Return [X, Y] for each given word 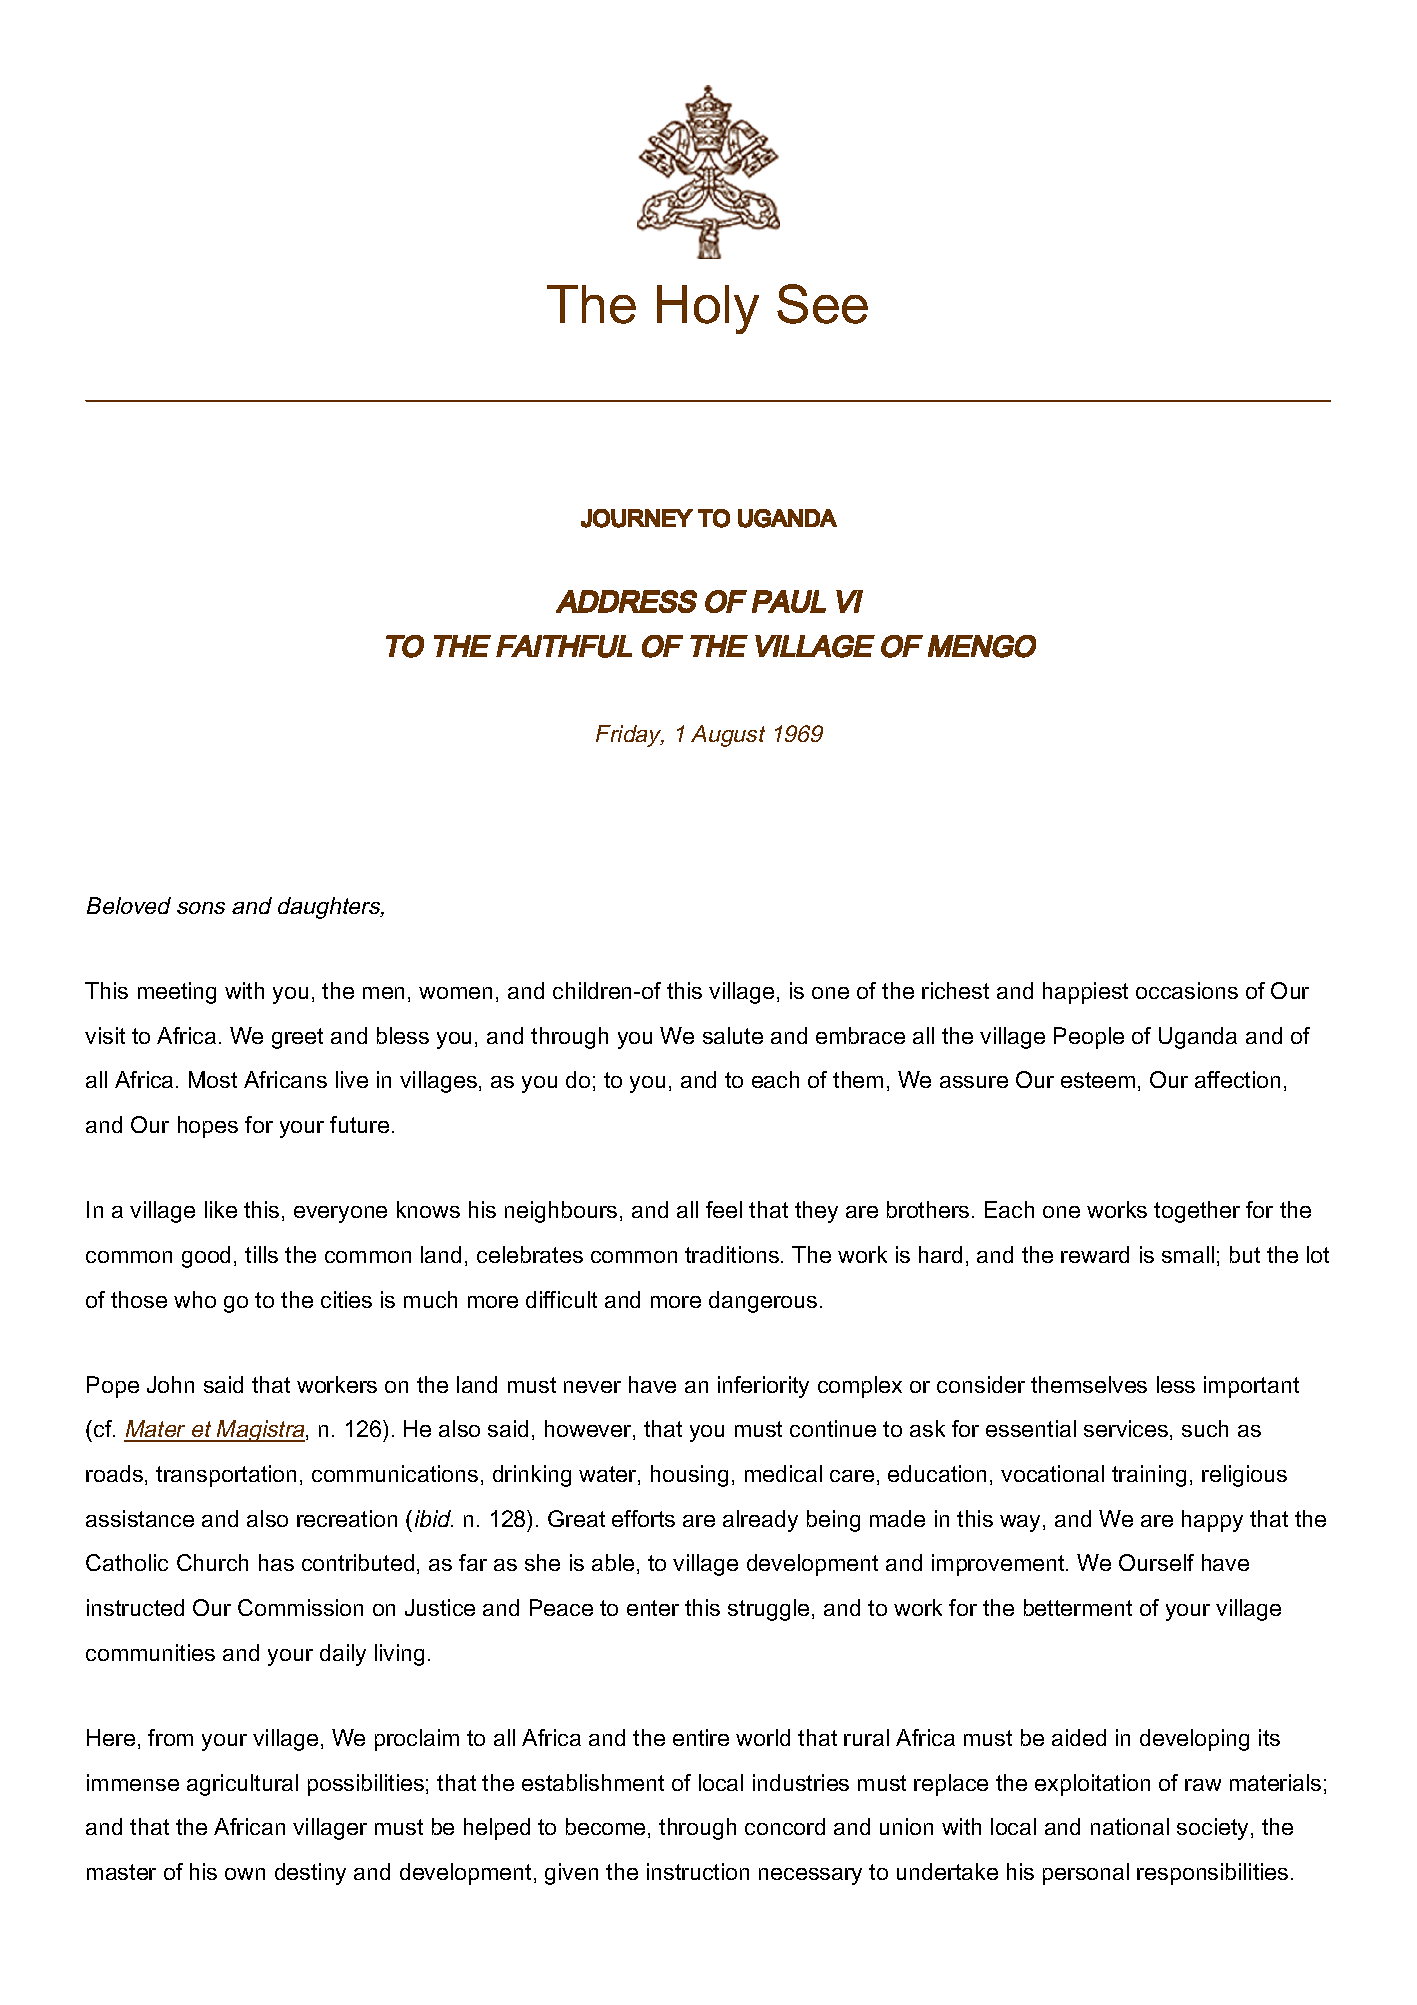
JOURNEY [637, 518]
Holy [708, 309]
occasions [1187, 990]
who [195, 1299]
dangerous [763, 1302]
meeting [177, 993]
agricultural [242, 1785]
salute [733, 1035]
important [1251, 1387]
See [822, 304]
